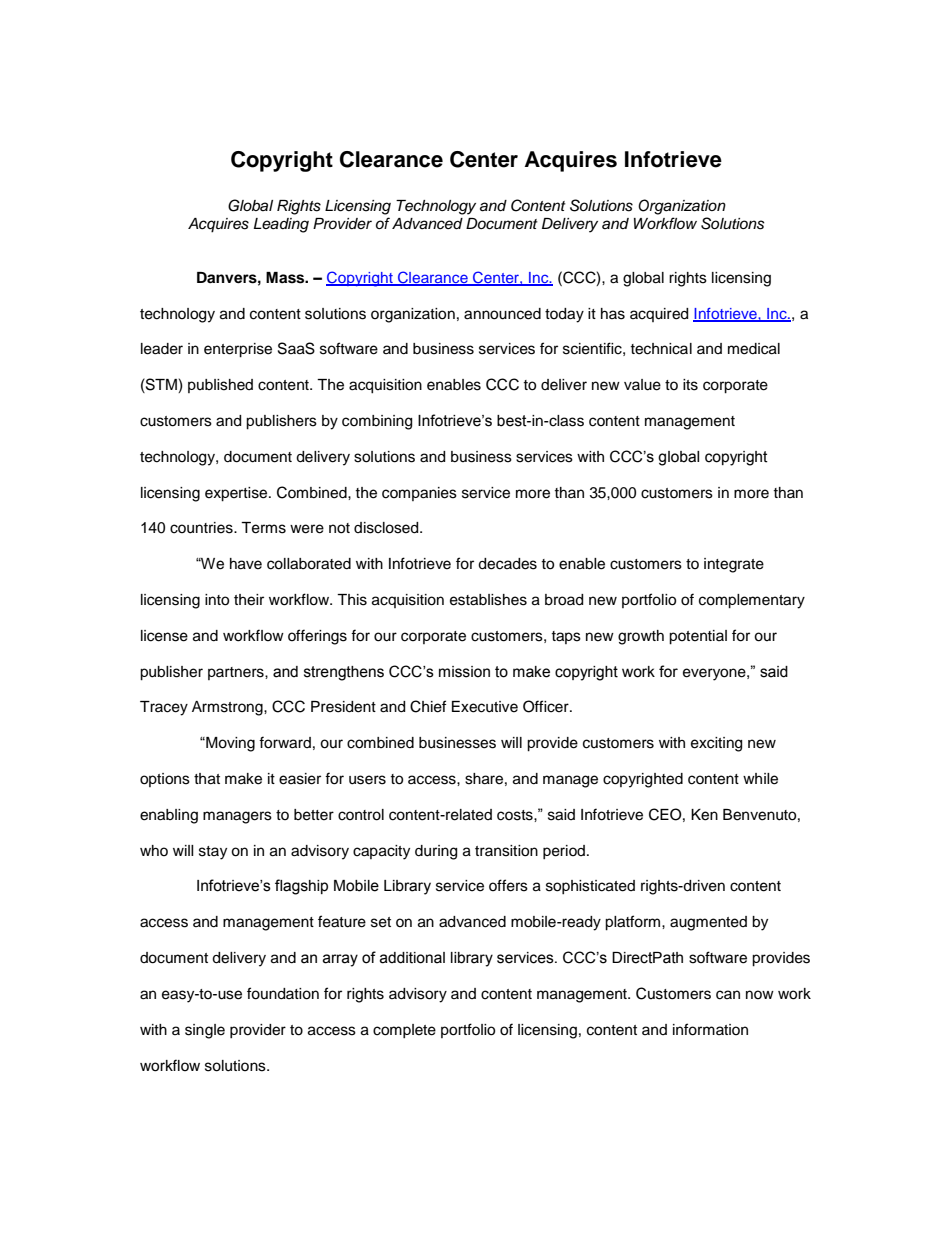 The image size is (952, 1233). I want to click on acquired, so click(659, 315).
